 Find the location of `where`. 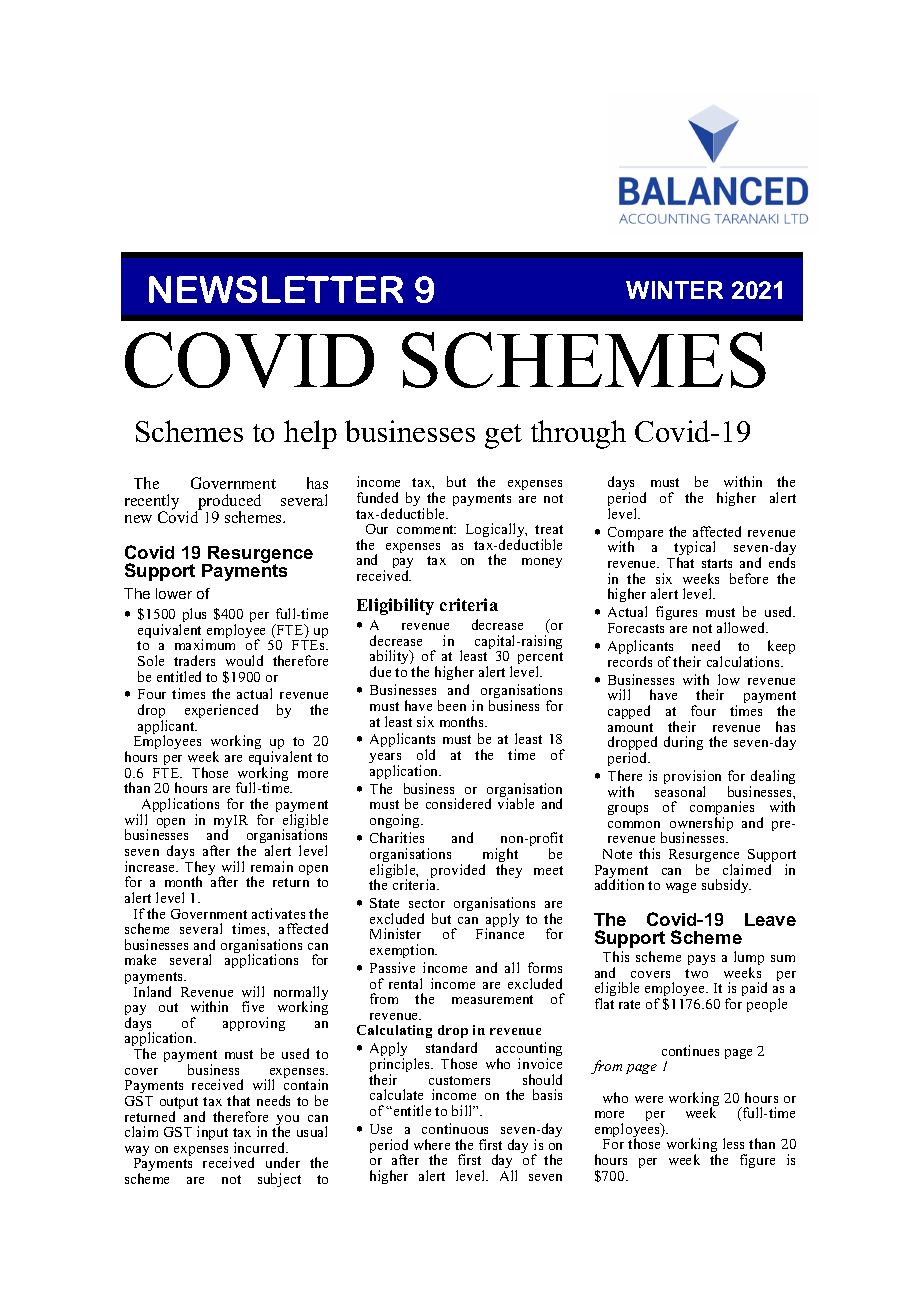

where is located at coordinates (432, 1144).
